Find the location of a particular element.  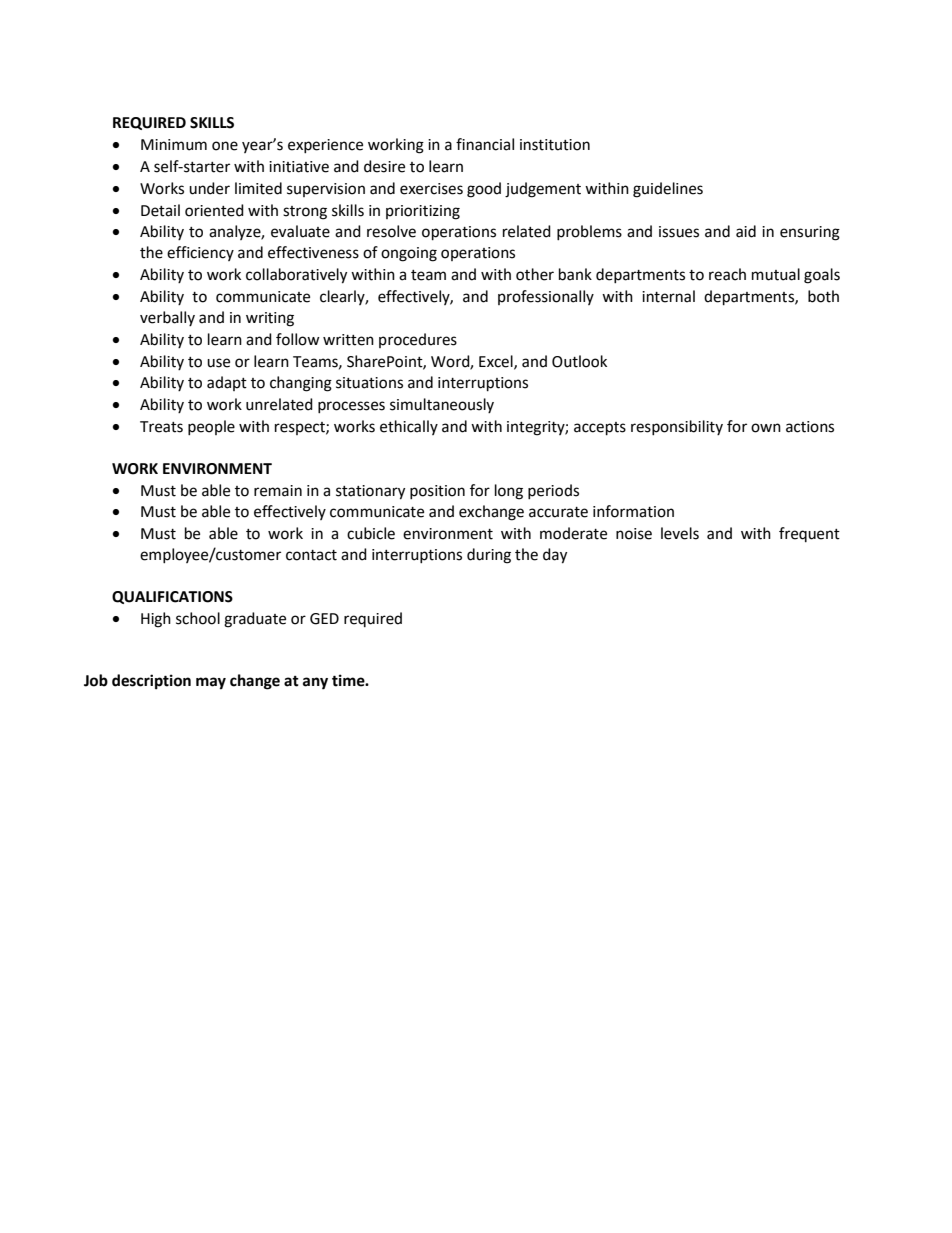

remain is located at coordinates (278, 491).
